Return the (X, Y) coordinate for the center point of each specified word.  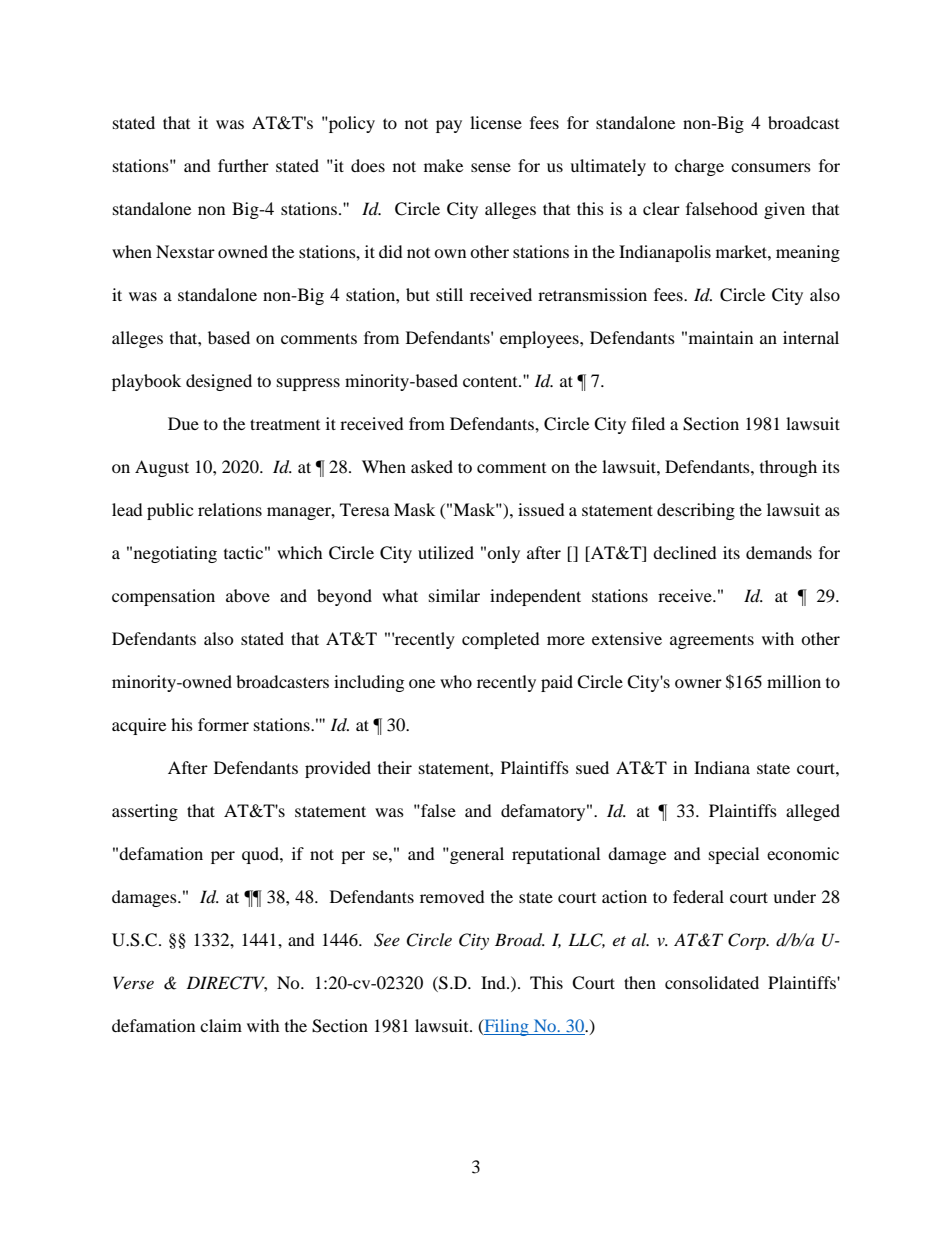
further (243, 165)
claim (221, 1025)
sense (491, 167)
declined (685, 552)
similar (454, 595)
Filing (506, 1027)
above (248, 595)
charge (699, 167)
